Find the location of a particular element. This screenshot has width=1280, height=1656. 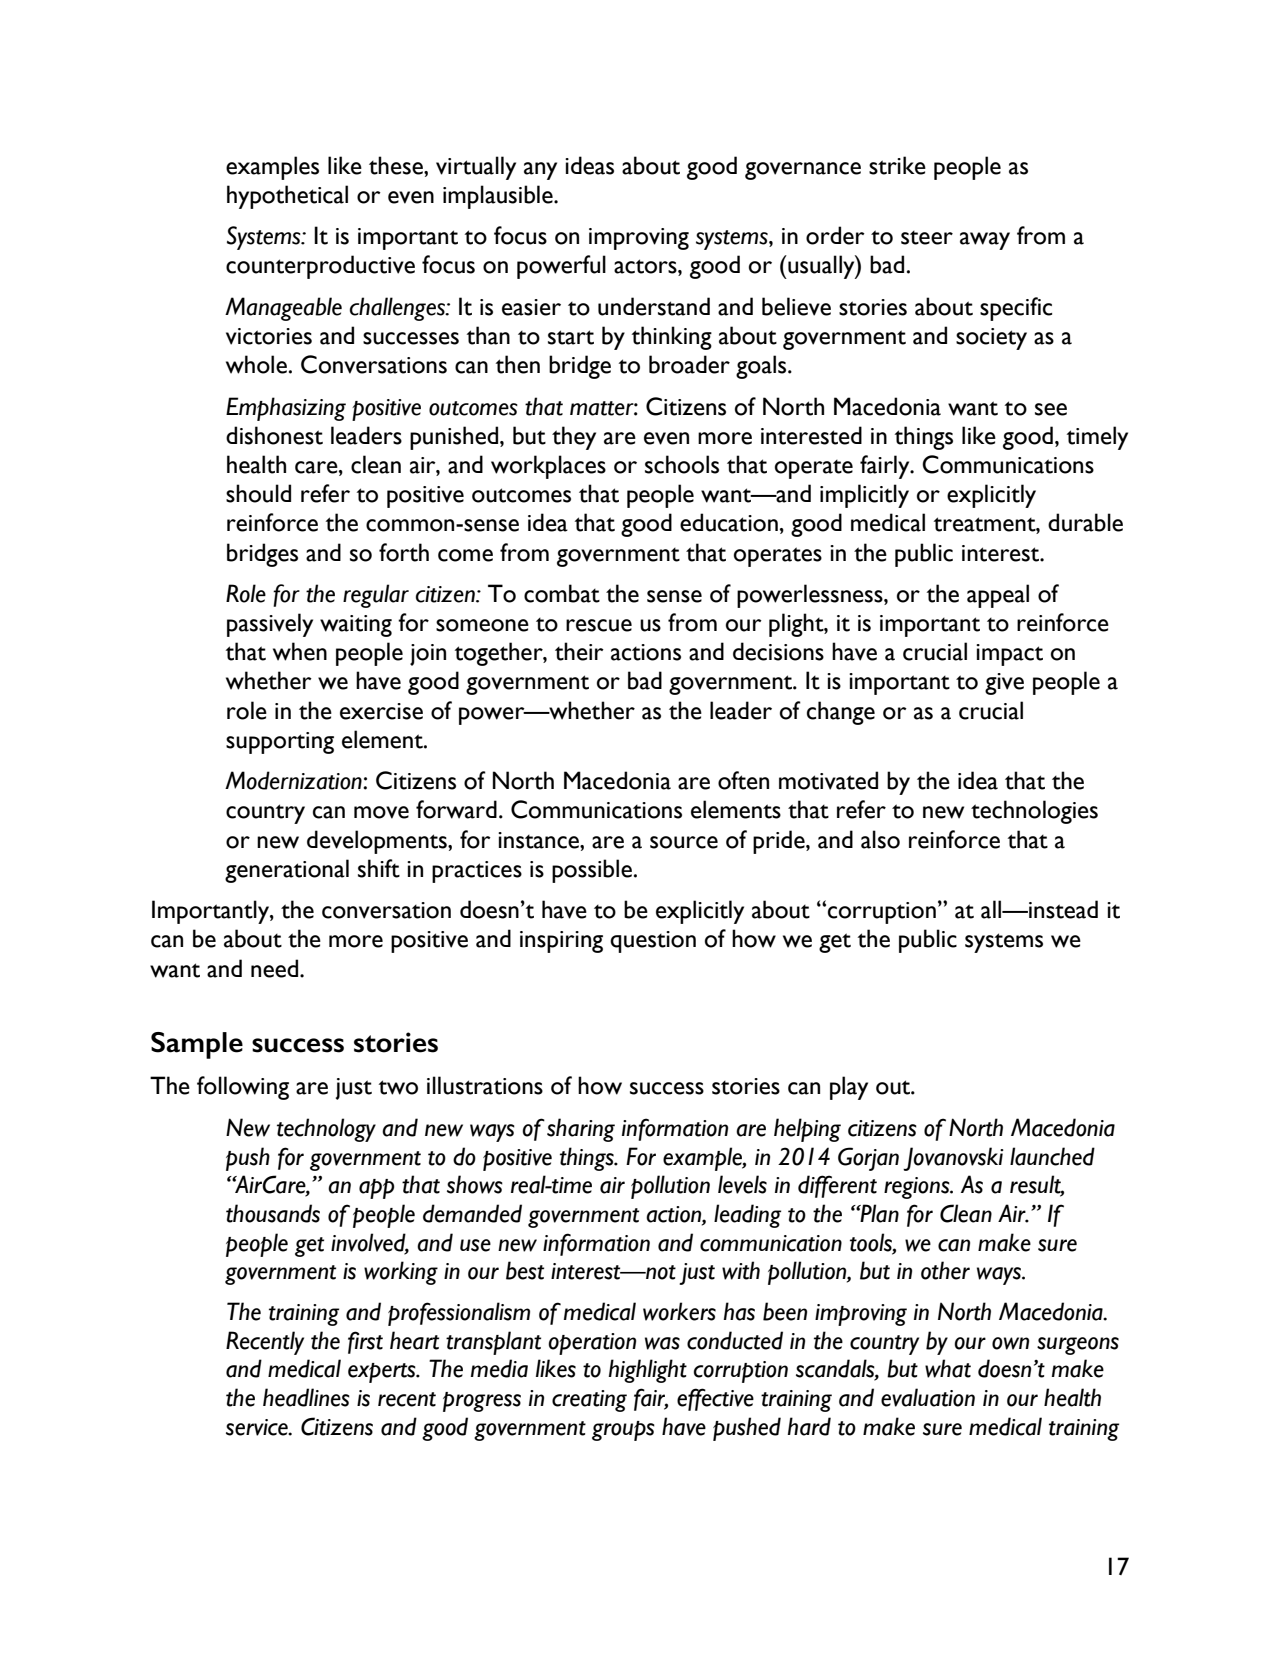

headlines is located at coordinates (306, 1397).
